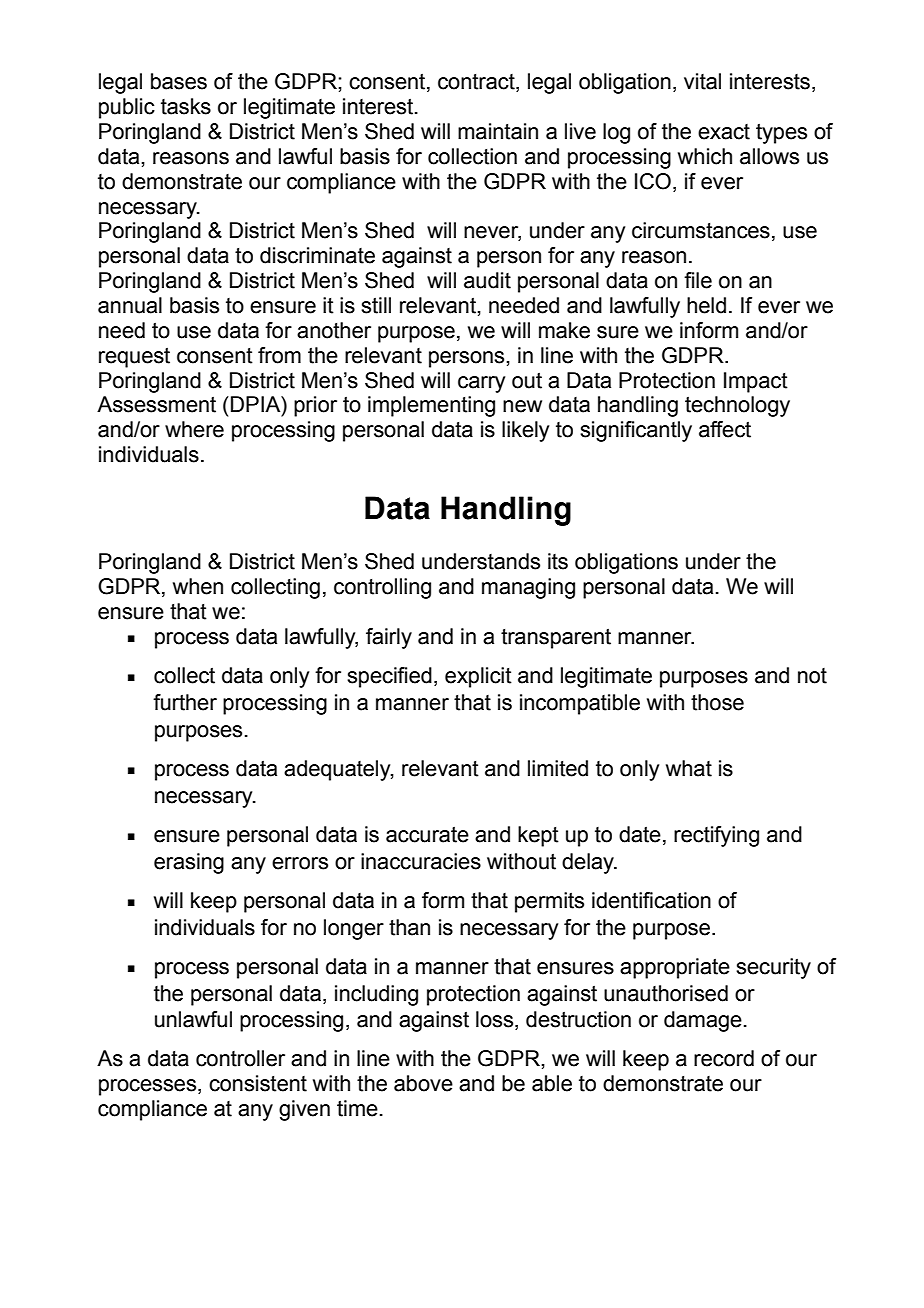  I want to click on controller, so click(240, 1058).
